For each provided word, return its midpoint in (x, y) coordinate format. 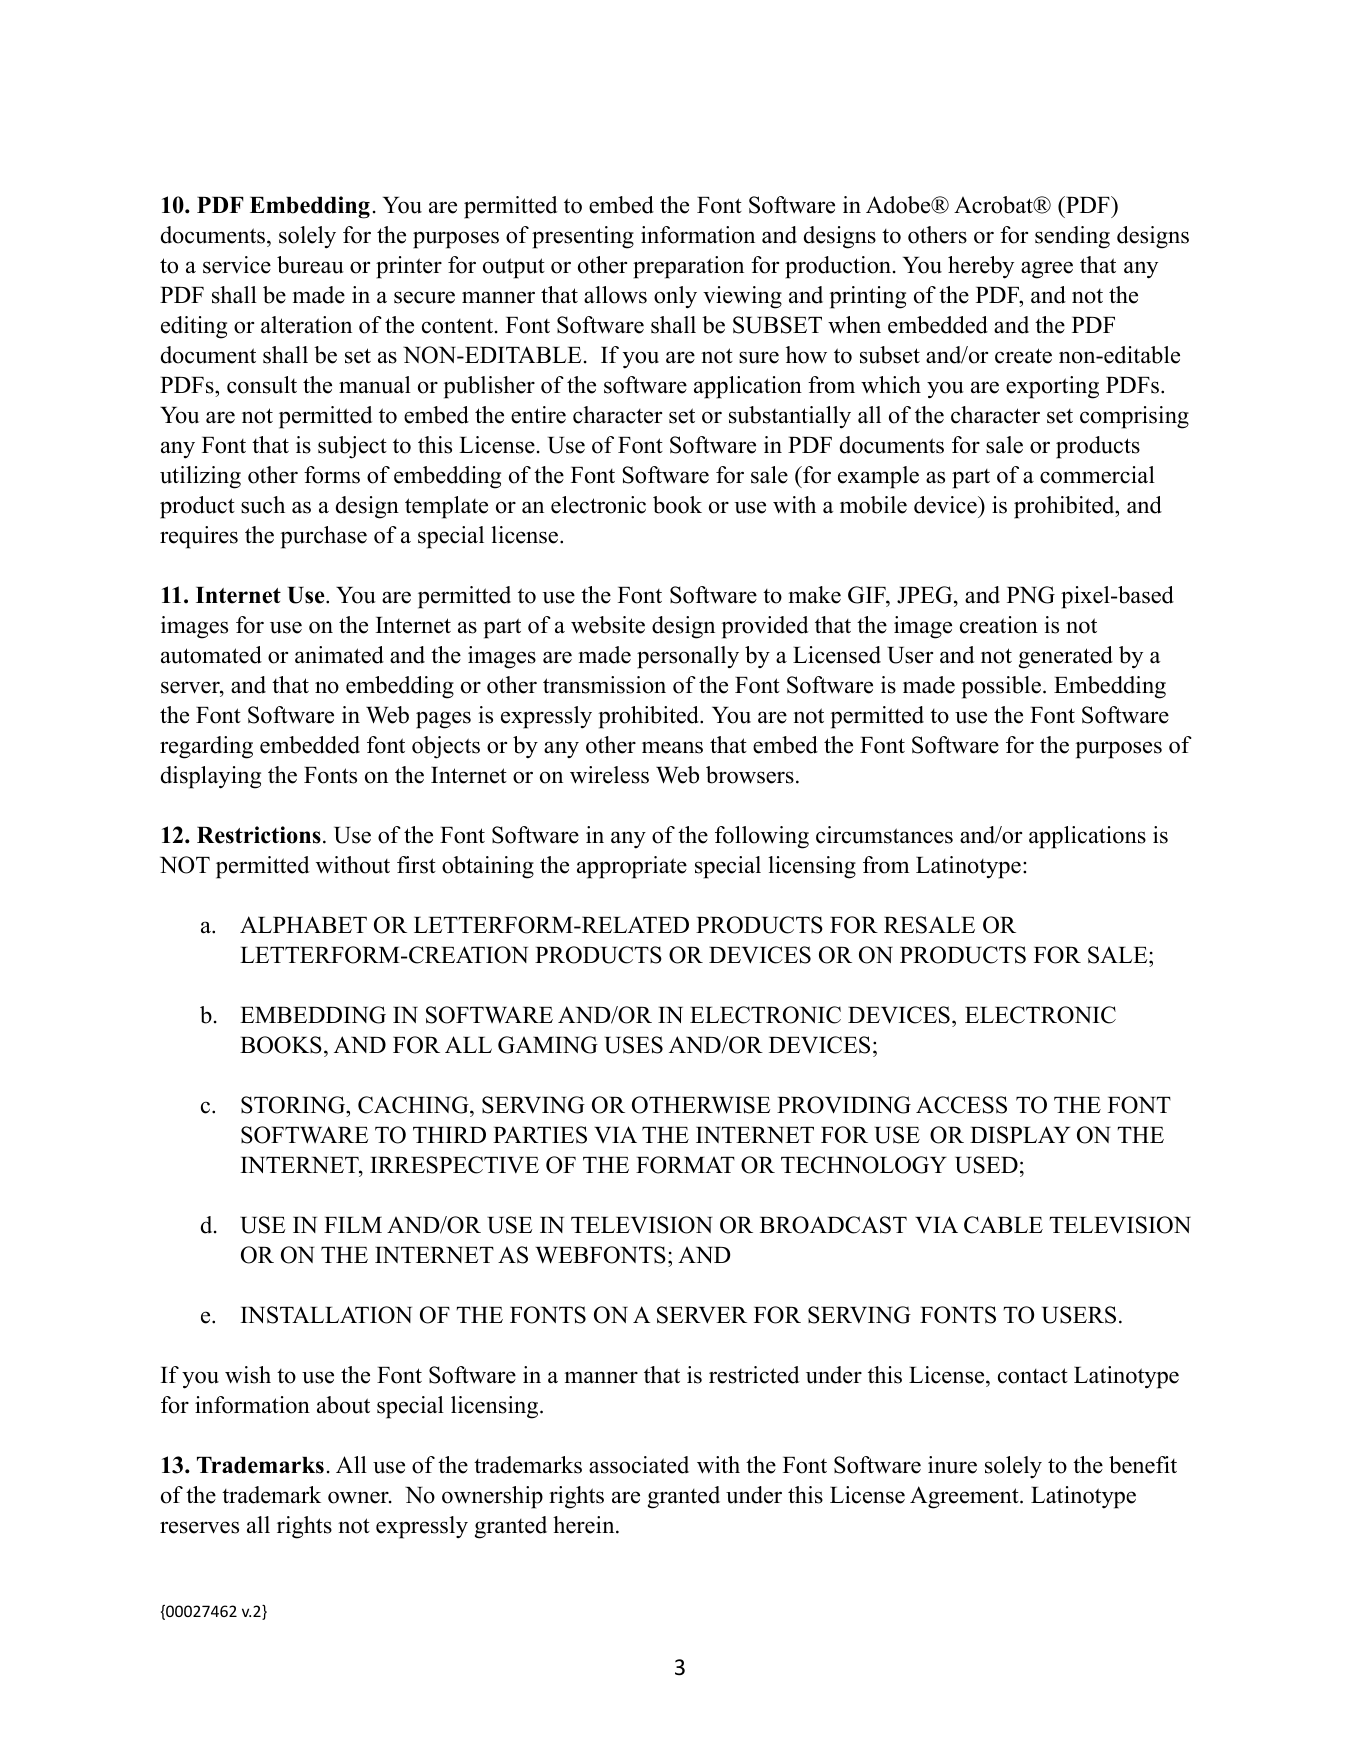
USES (633, 1045)
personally (688, 657)
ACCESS (961, 1105)
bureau (310, 265)
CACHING (414, 1105)
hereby (981, 267)
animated (339, 655)
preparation (688, 267)
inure (952, 1465)
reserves (199, 1527)
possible (1001, 687)
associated (639, 1465)
